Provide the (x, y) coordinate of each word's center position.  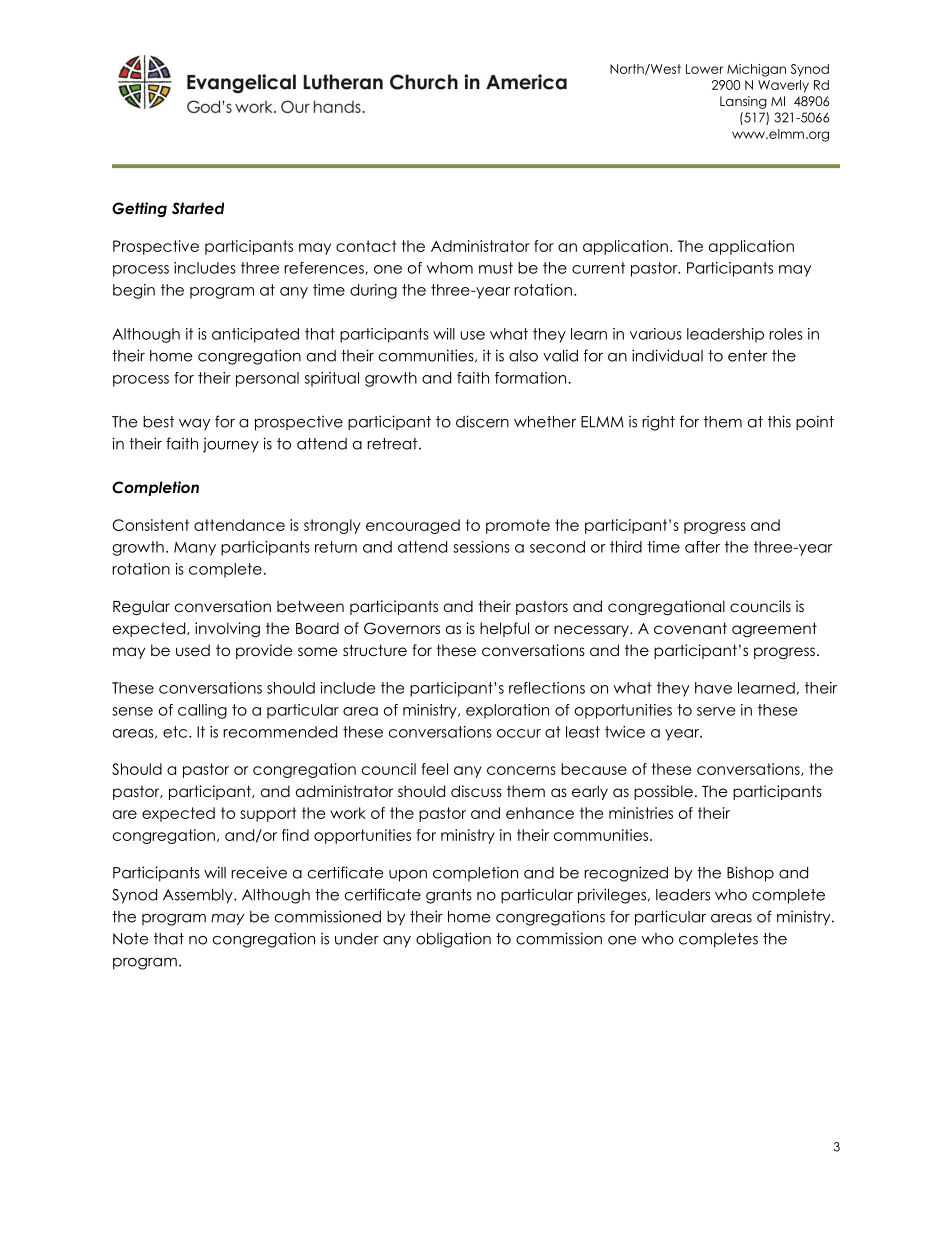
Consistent (151, 525)
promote (518, 526)
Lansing (743, 102)
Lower (704, 69)
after (702, 547)
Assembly (199, 896)
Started (198, 208)
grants (449, 896)
